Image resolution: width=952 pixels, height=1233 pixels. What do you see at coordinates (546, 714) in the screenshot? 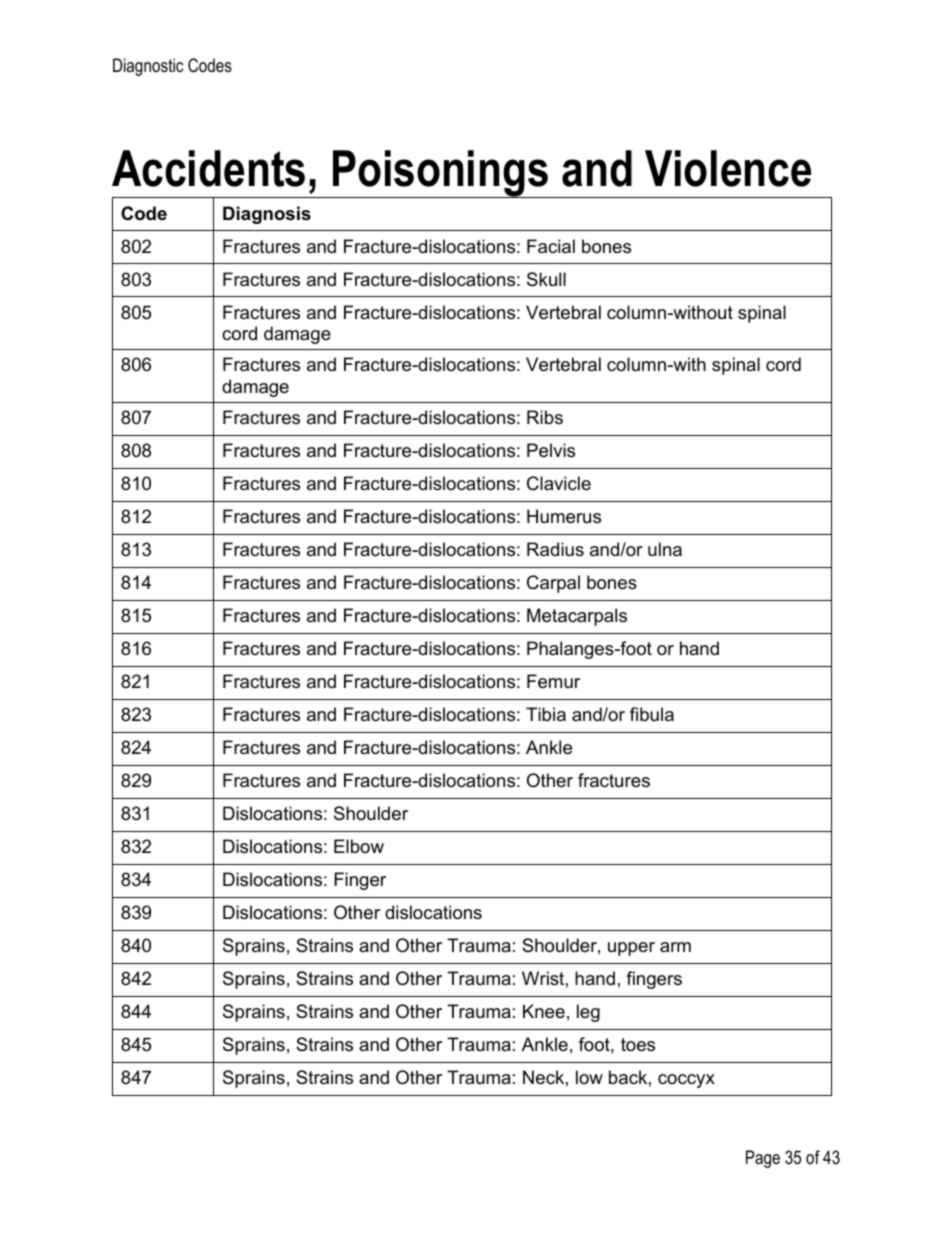
I see `Tibia` at bounding box center [546, 714].
